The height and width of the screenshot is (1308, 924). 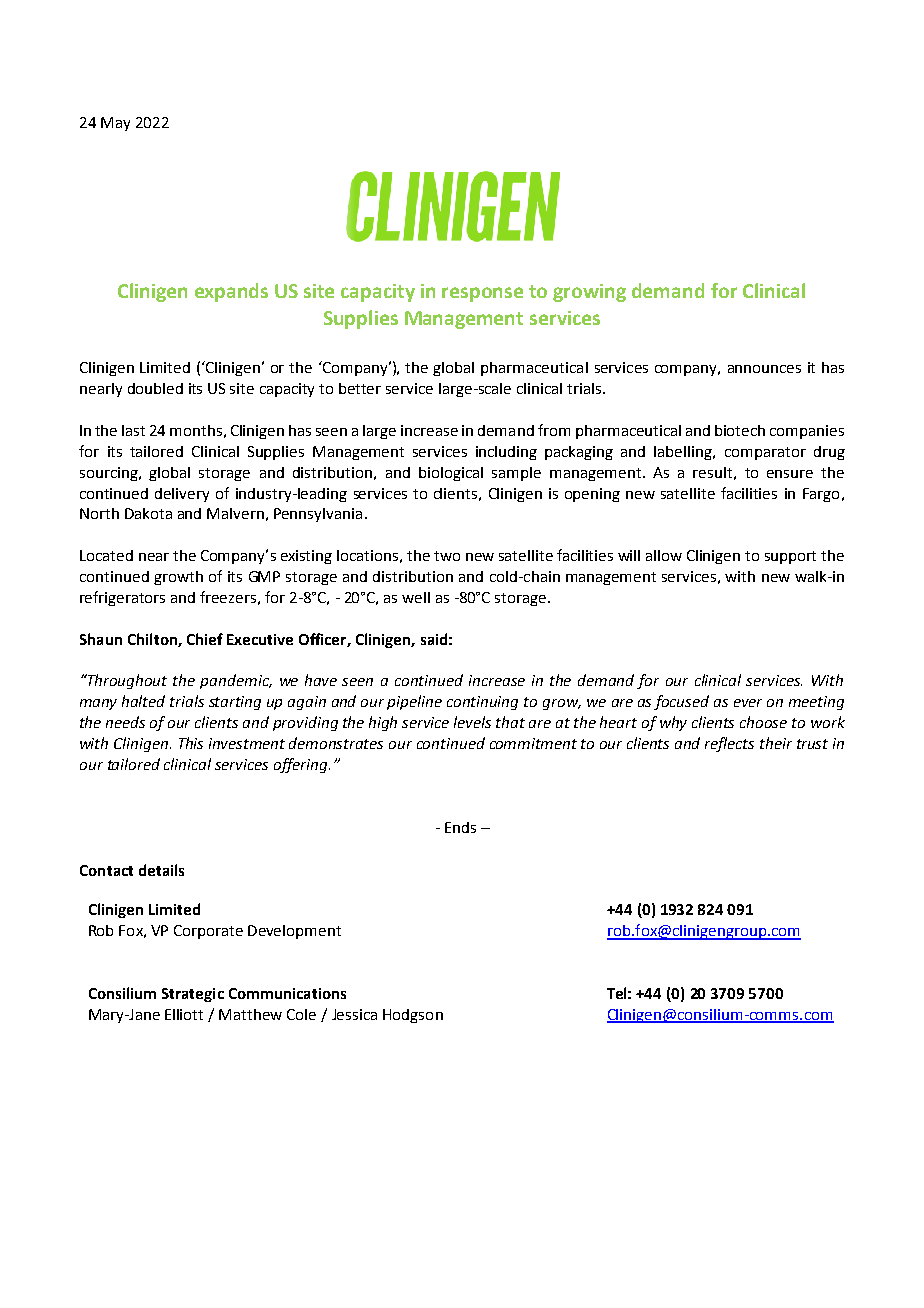 What do you see at coordinates (264, 576) in the screenshot?
I see `GMP` at bounding box center [264, 576].
